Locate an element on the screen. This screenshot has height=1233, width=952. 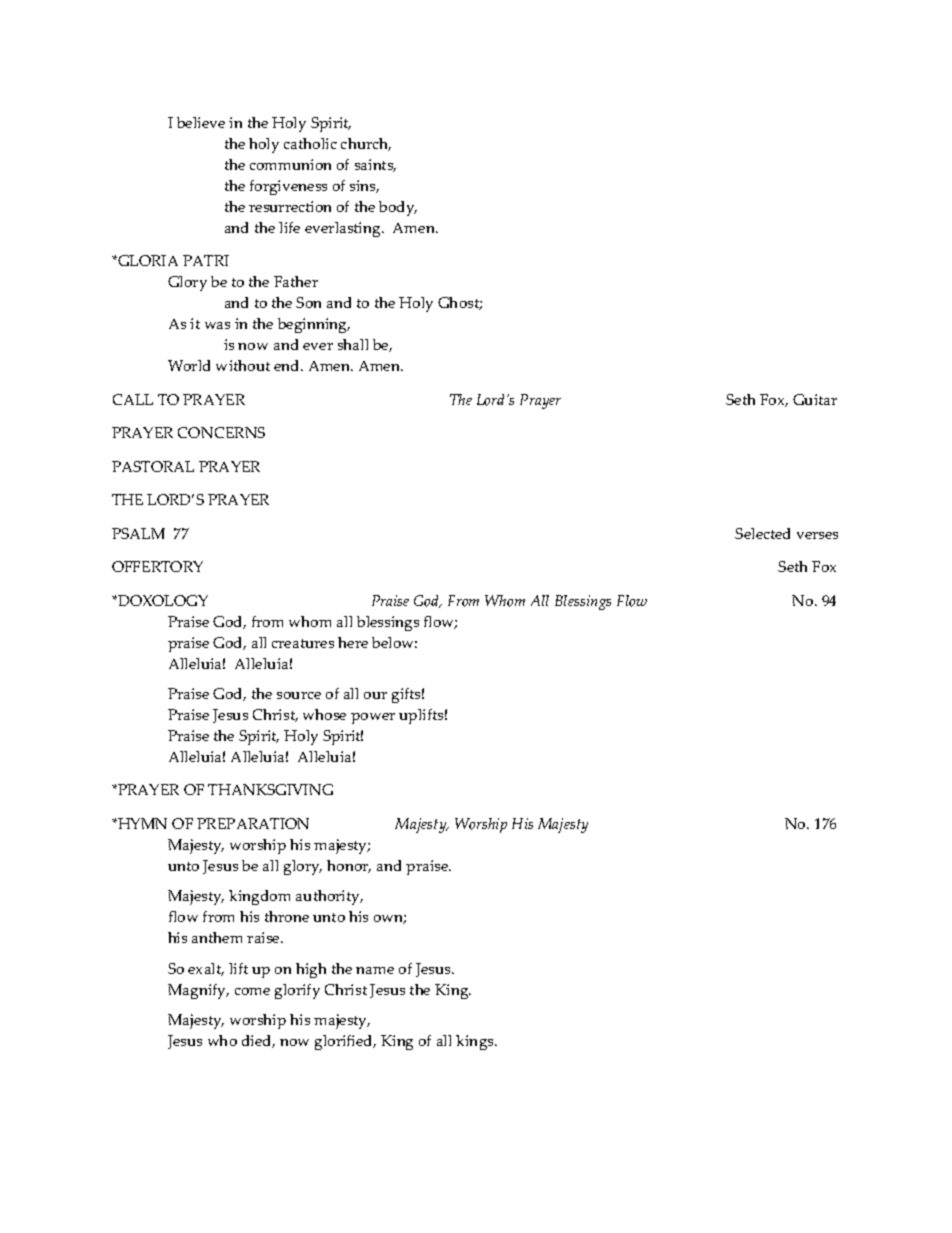
glorified is located at coordinates (345, 1042).
